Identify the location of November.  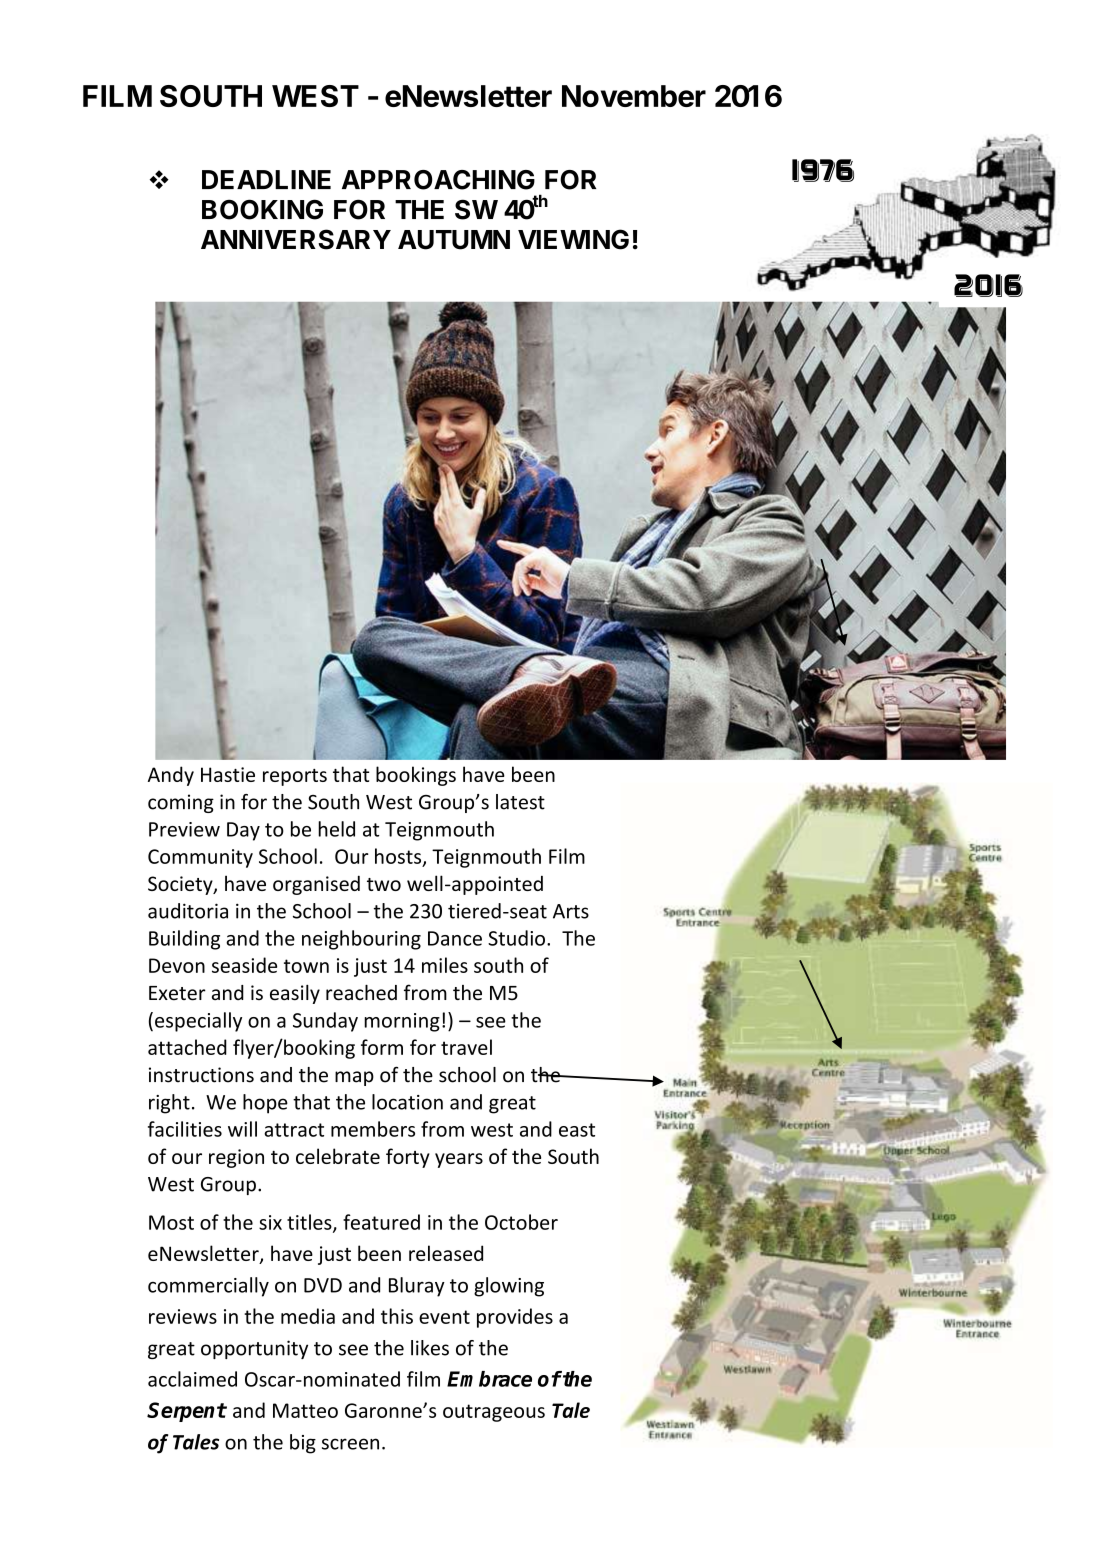
(634, 96).
